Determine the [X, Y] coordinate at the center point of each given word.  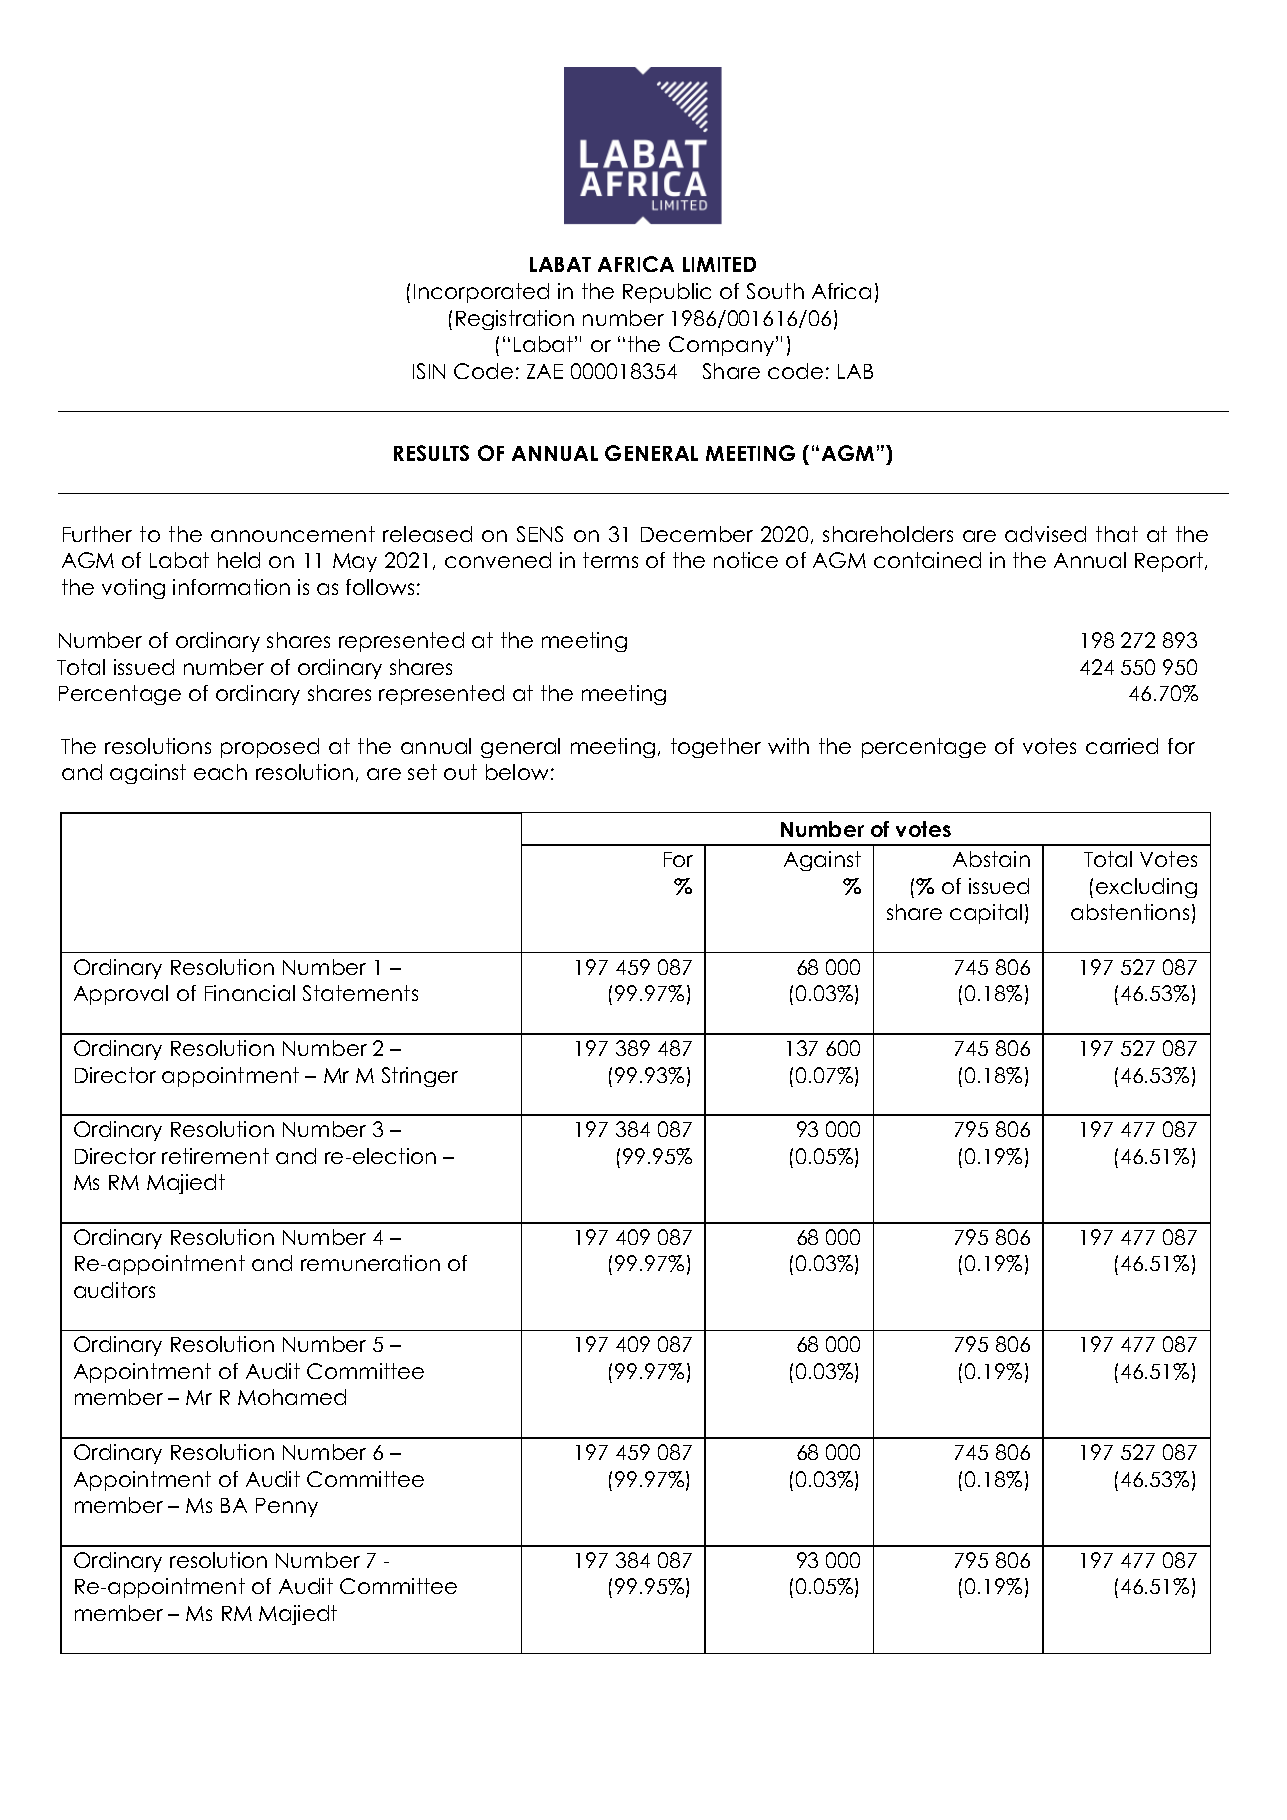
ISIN [429, 371]
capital [986, 914]
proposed [270, 748]
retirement [215, 1156]
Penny [287, 1507]
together [716, 748]
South [775, 291]
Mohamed [292, 1397]
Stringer [420, 1077]
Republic [667, 293]
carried [1122, 746]
